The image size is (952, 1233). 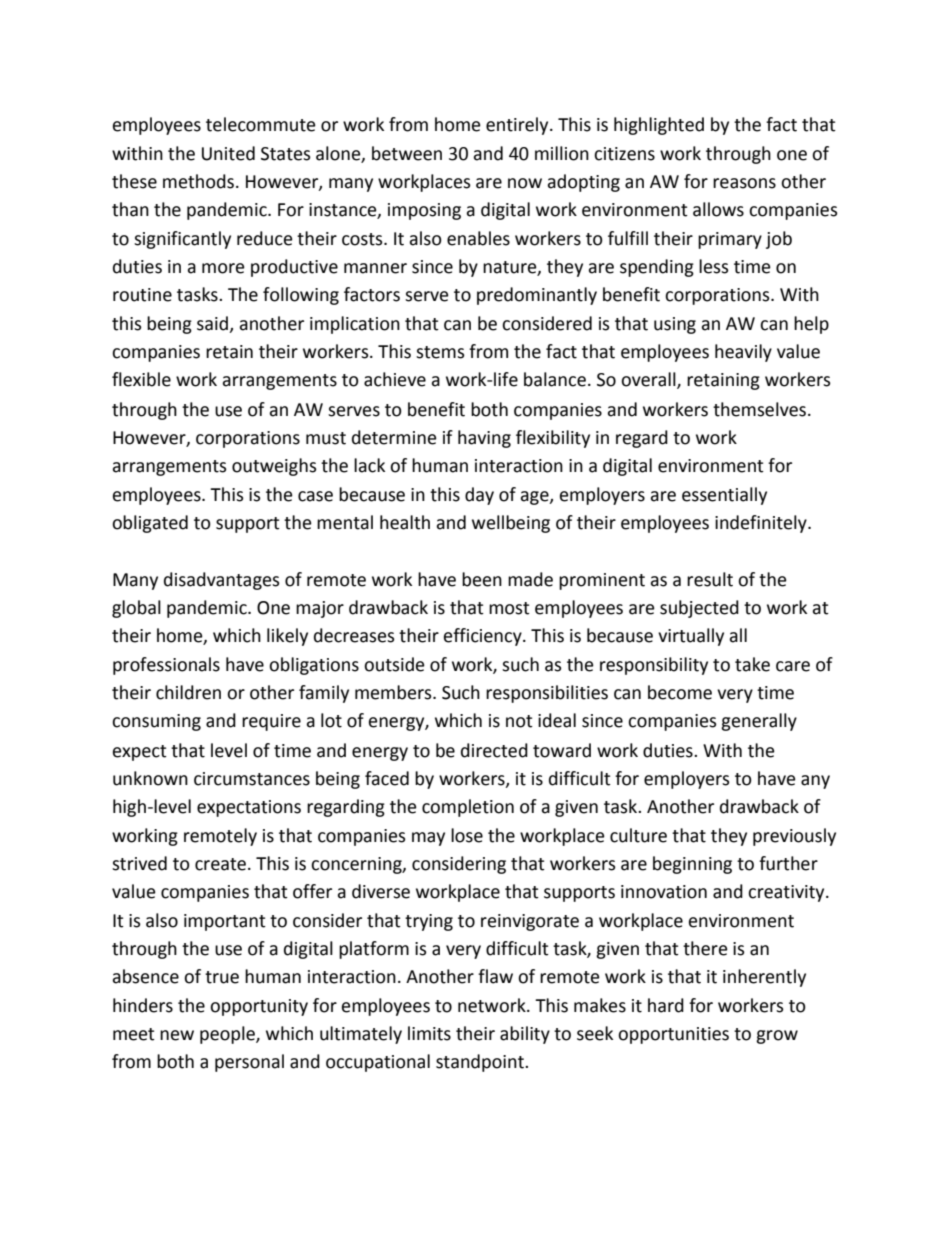 What do you see at coordinates (743, 353) in the screenshot?
I see `heavily` at bounding box center [743, 353].
